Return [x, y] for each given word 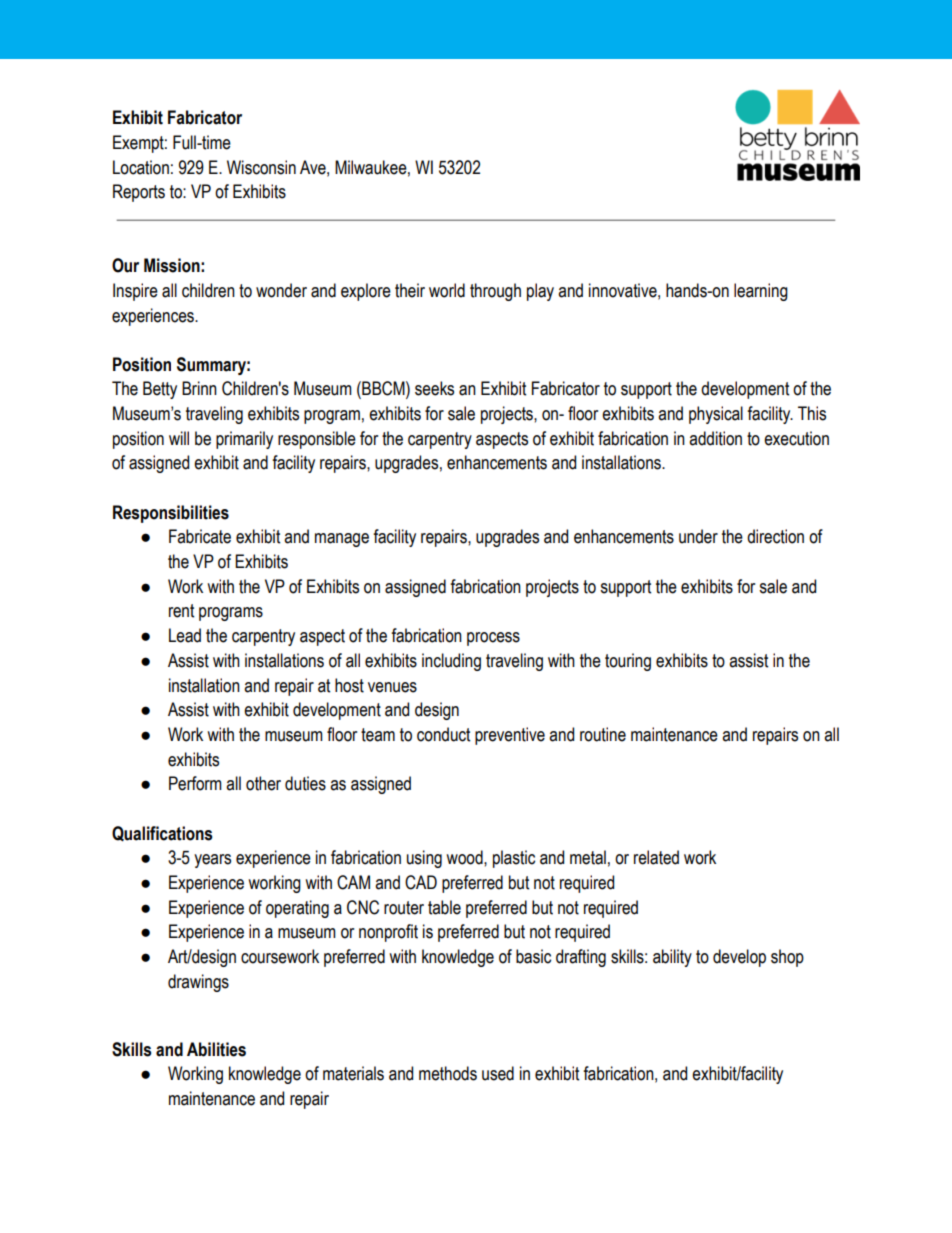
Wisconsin [261, 167]
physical [716, 415]
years [212, 861]
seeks [434, 388]
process [493, 639]
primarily [244, 440]
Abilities [216, 1049]
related [656, 857]
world [447, 290]
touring [628, 662]
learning [761, 292]
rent [181, 611]
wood [465, 857]
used [498, 1073]
